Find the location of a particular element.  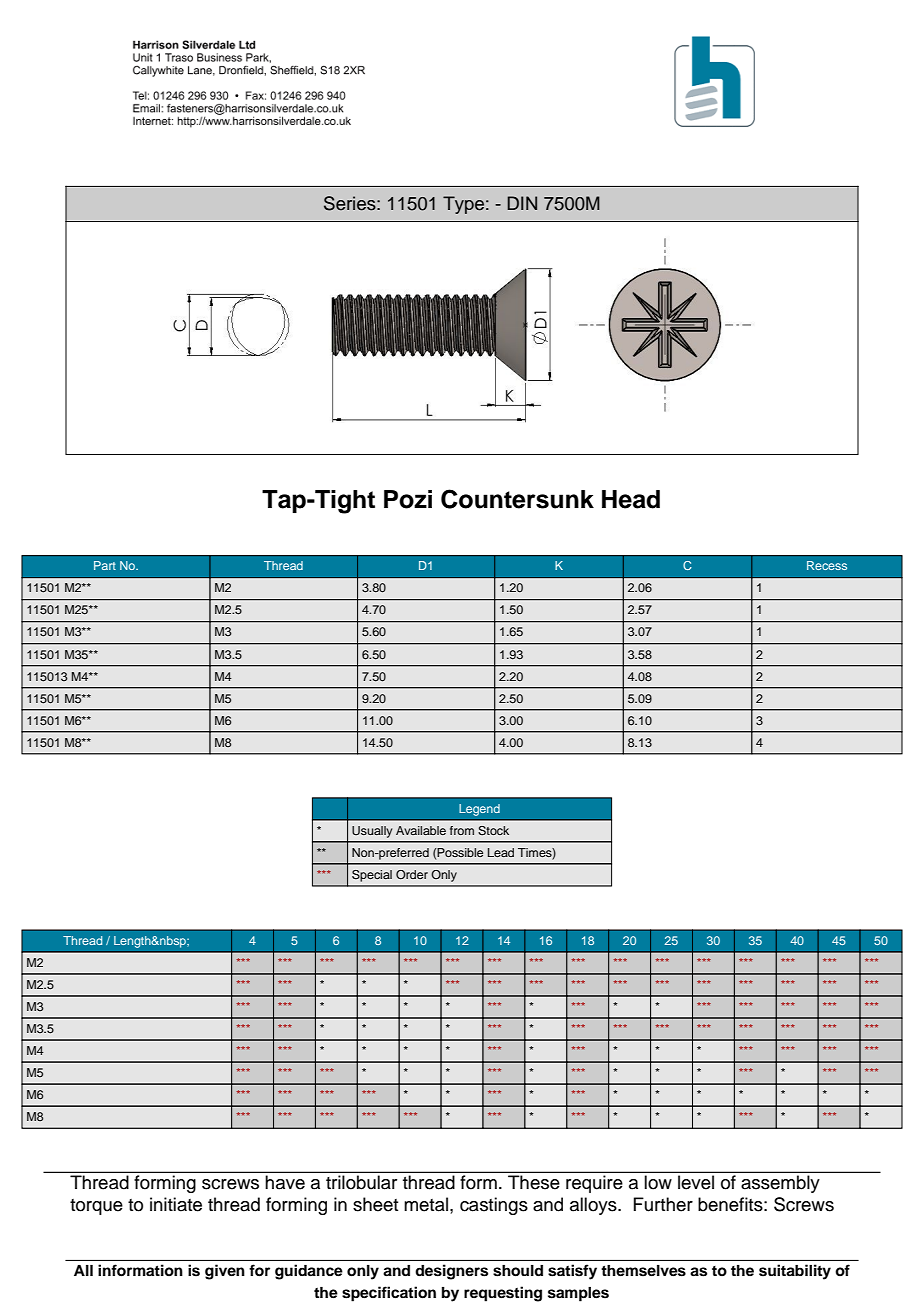

Usually is located at coordinates (372, 832).
